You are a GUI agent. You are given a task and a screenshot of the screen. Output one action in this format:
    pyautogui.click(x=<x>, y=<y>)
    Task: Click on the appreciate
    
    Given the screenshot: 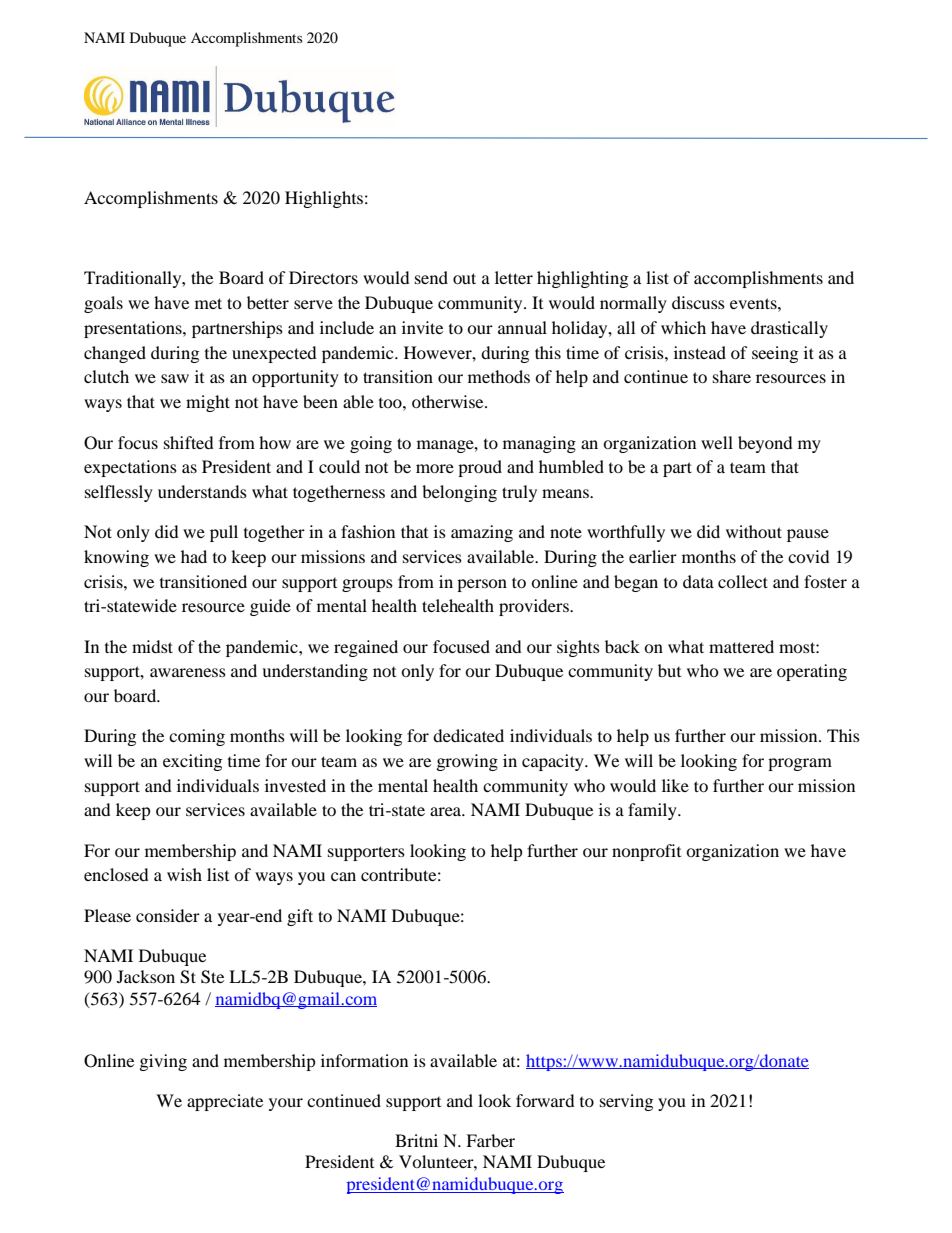 What is the action you would take?
    pyautogui.click(x=225, y=1102)
